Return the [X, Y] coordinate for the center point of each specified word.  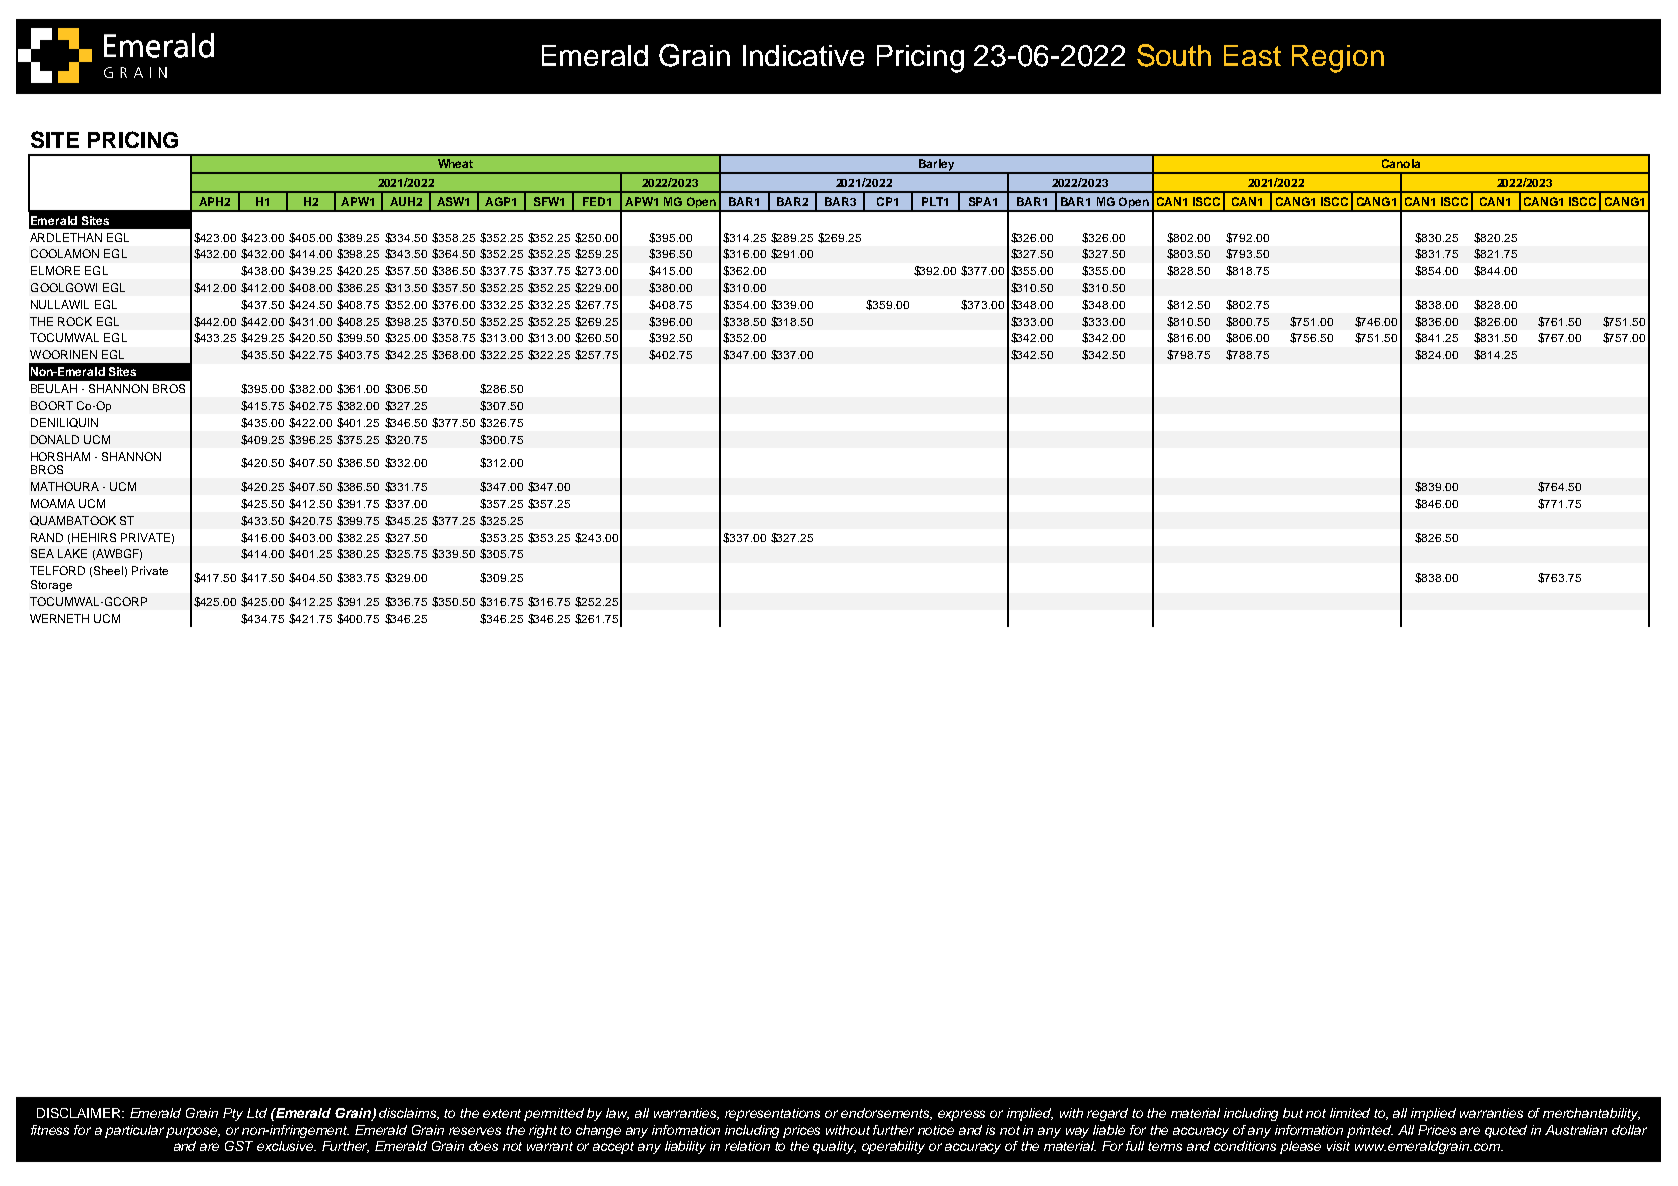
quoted [1506, 1131]
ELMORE [55, 270]
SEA [42, 553]
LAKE [72, 553]
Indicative [803, 55]
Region [1338, 59]
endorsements [886, 1114]
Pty [233, 1114]
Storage [51, 586]
